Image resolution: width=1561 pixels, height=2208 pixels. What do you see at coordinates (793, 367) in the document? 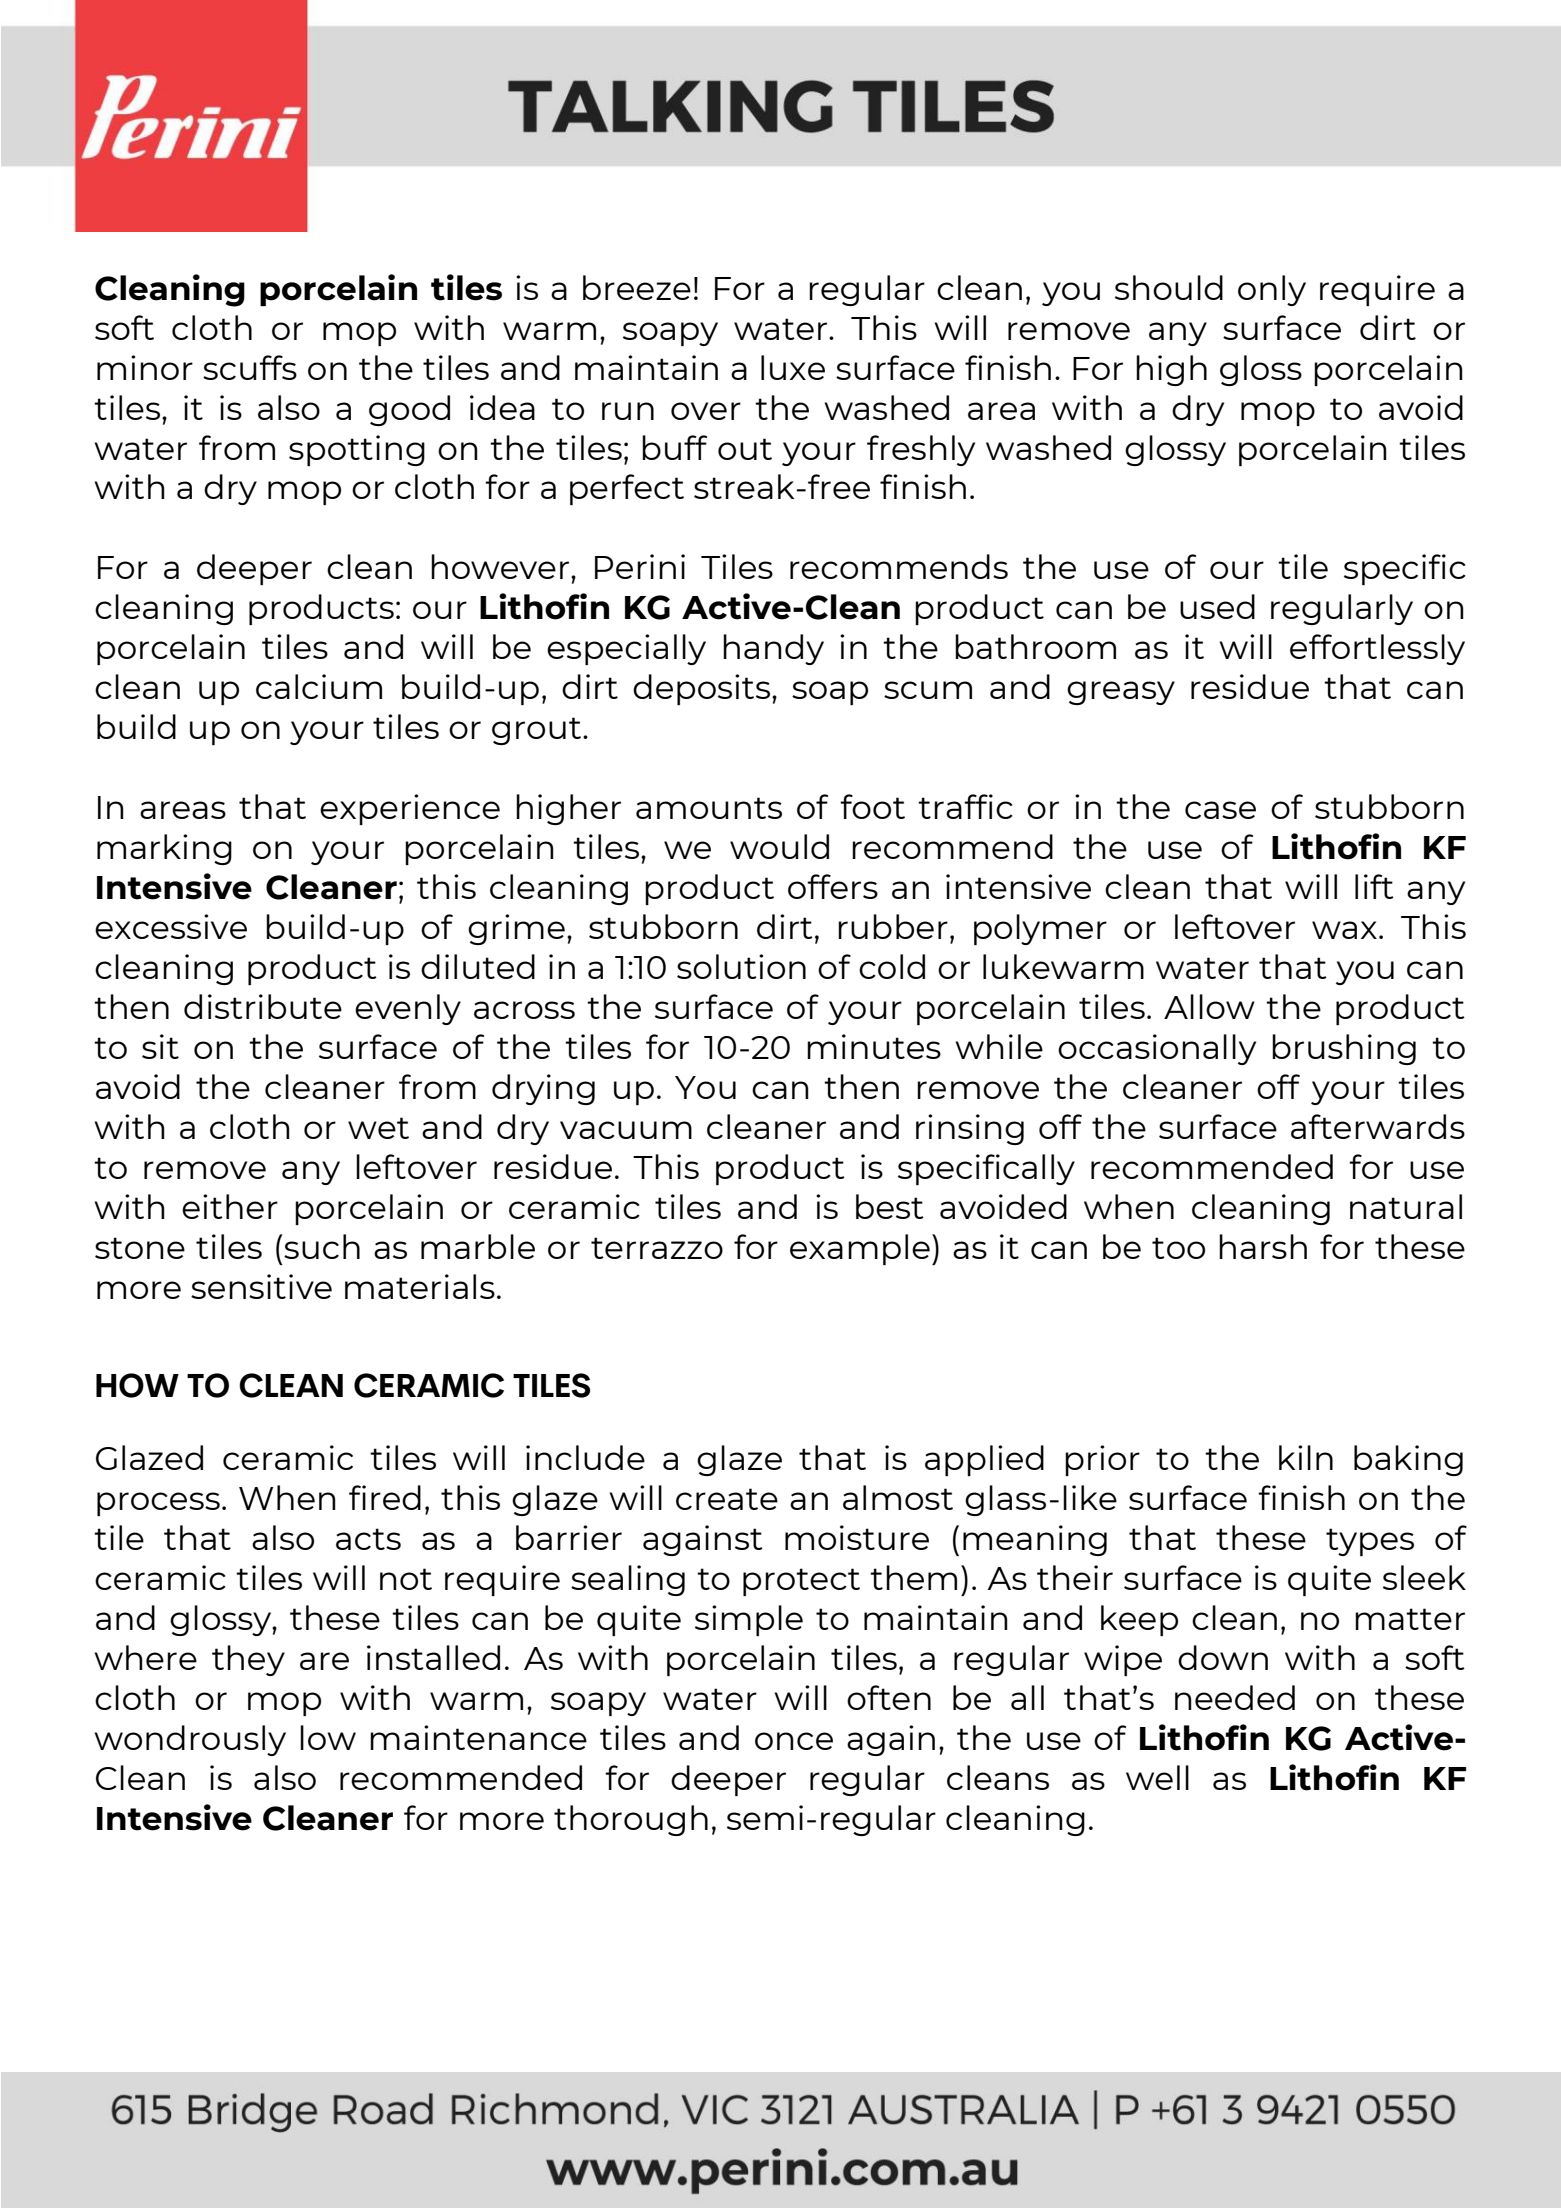
I see `luxe` at bounding box center [793, 367].
